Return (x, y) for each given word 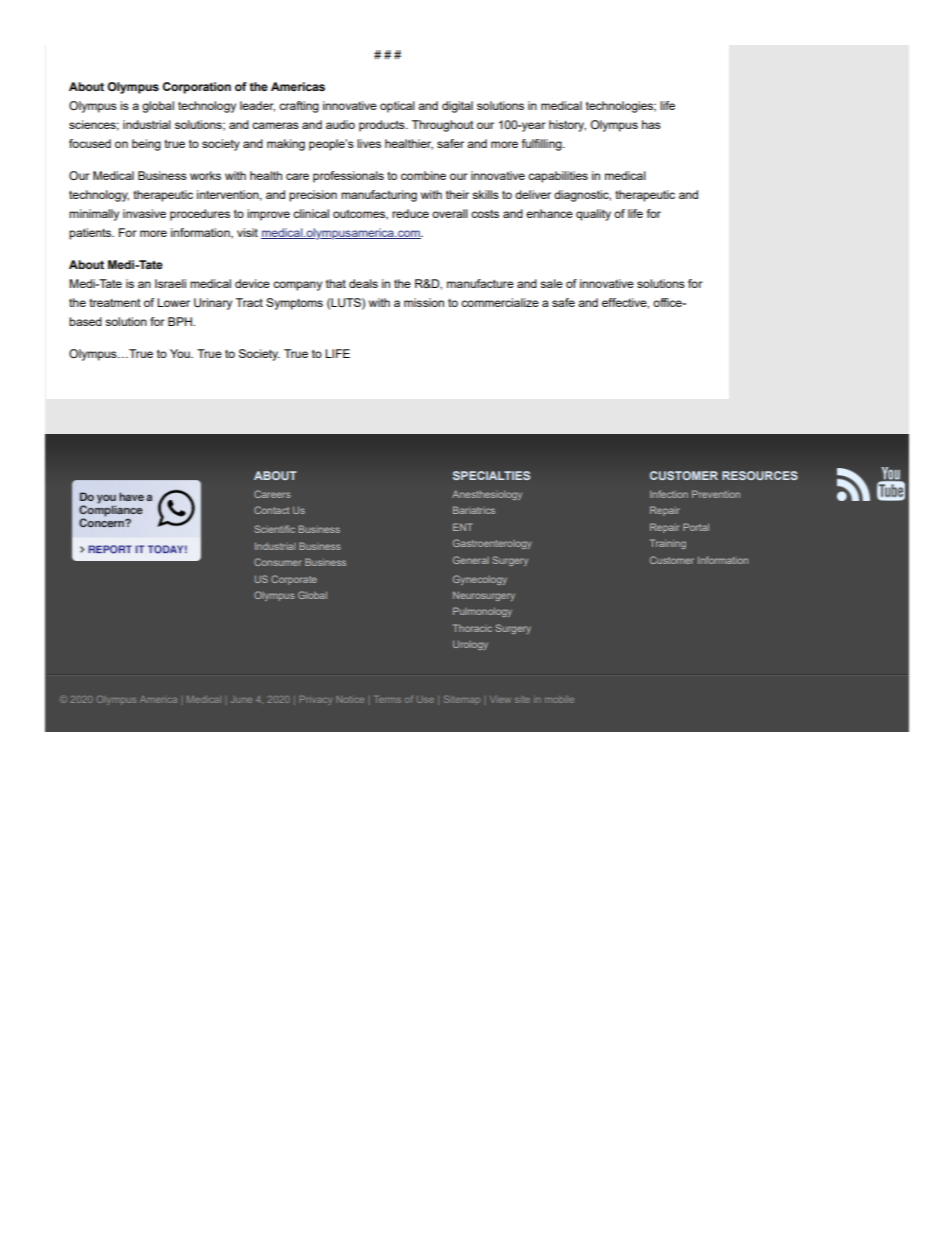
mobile (559, 699)
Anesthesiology (487, 495)
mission (424, 302)
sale (551, 283)
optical (397, 107)
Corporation (197, 88)
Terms (388, 699)
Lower (173, 302)
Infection (669, 494)
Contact (272, 510)
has (651, 124)
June (241, 699)
